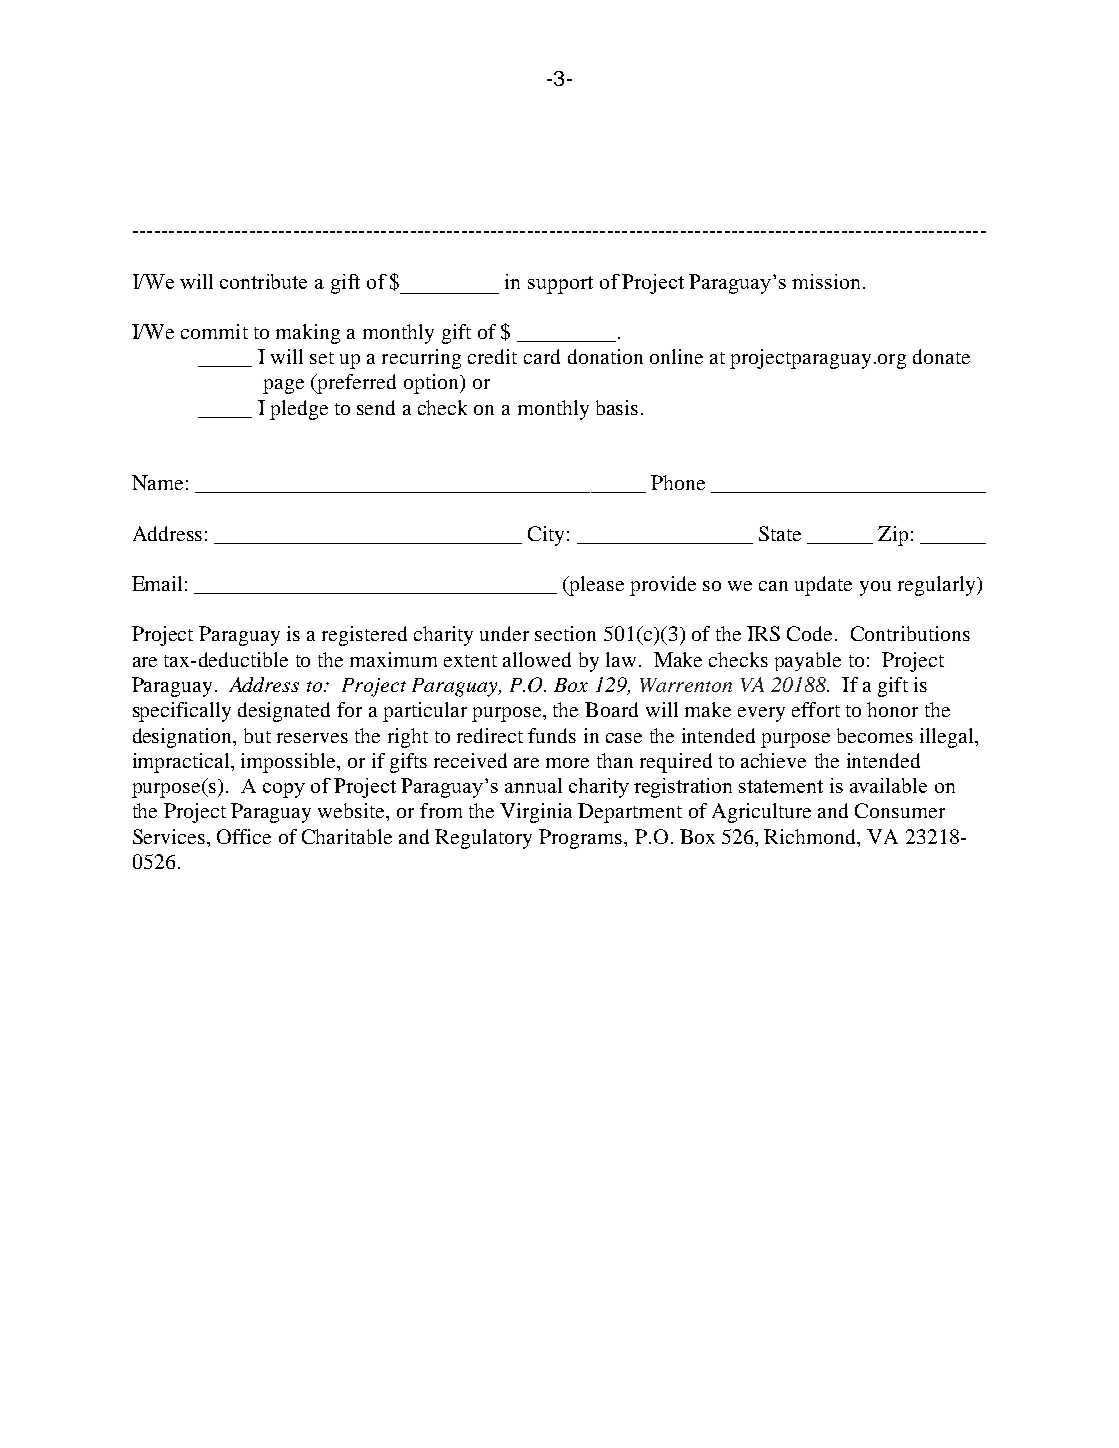 This page has width=1119, height=1448. Describe the element at coordinates (244, 836) in the page. I see `Office` at that location.
